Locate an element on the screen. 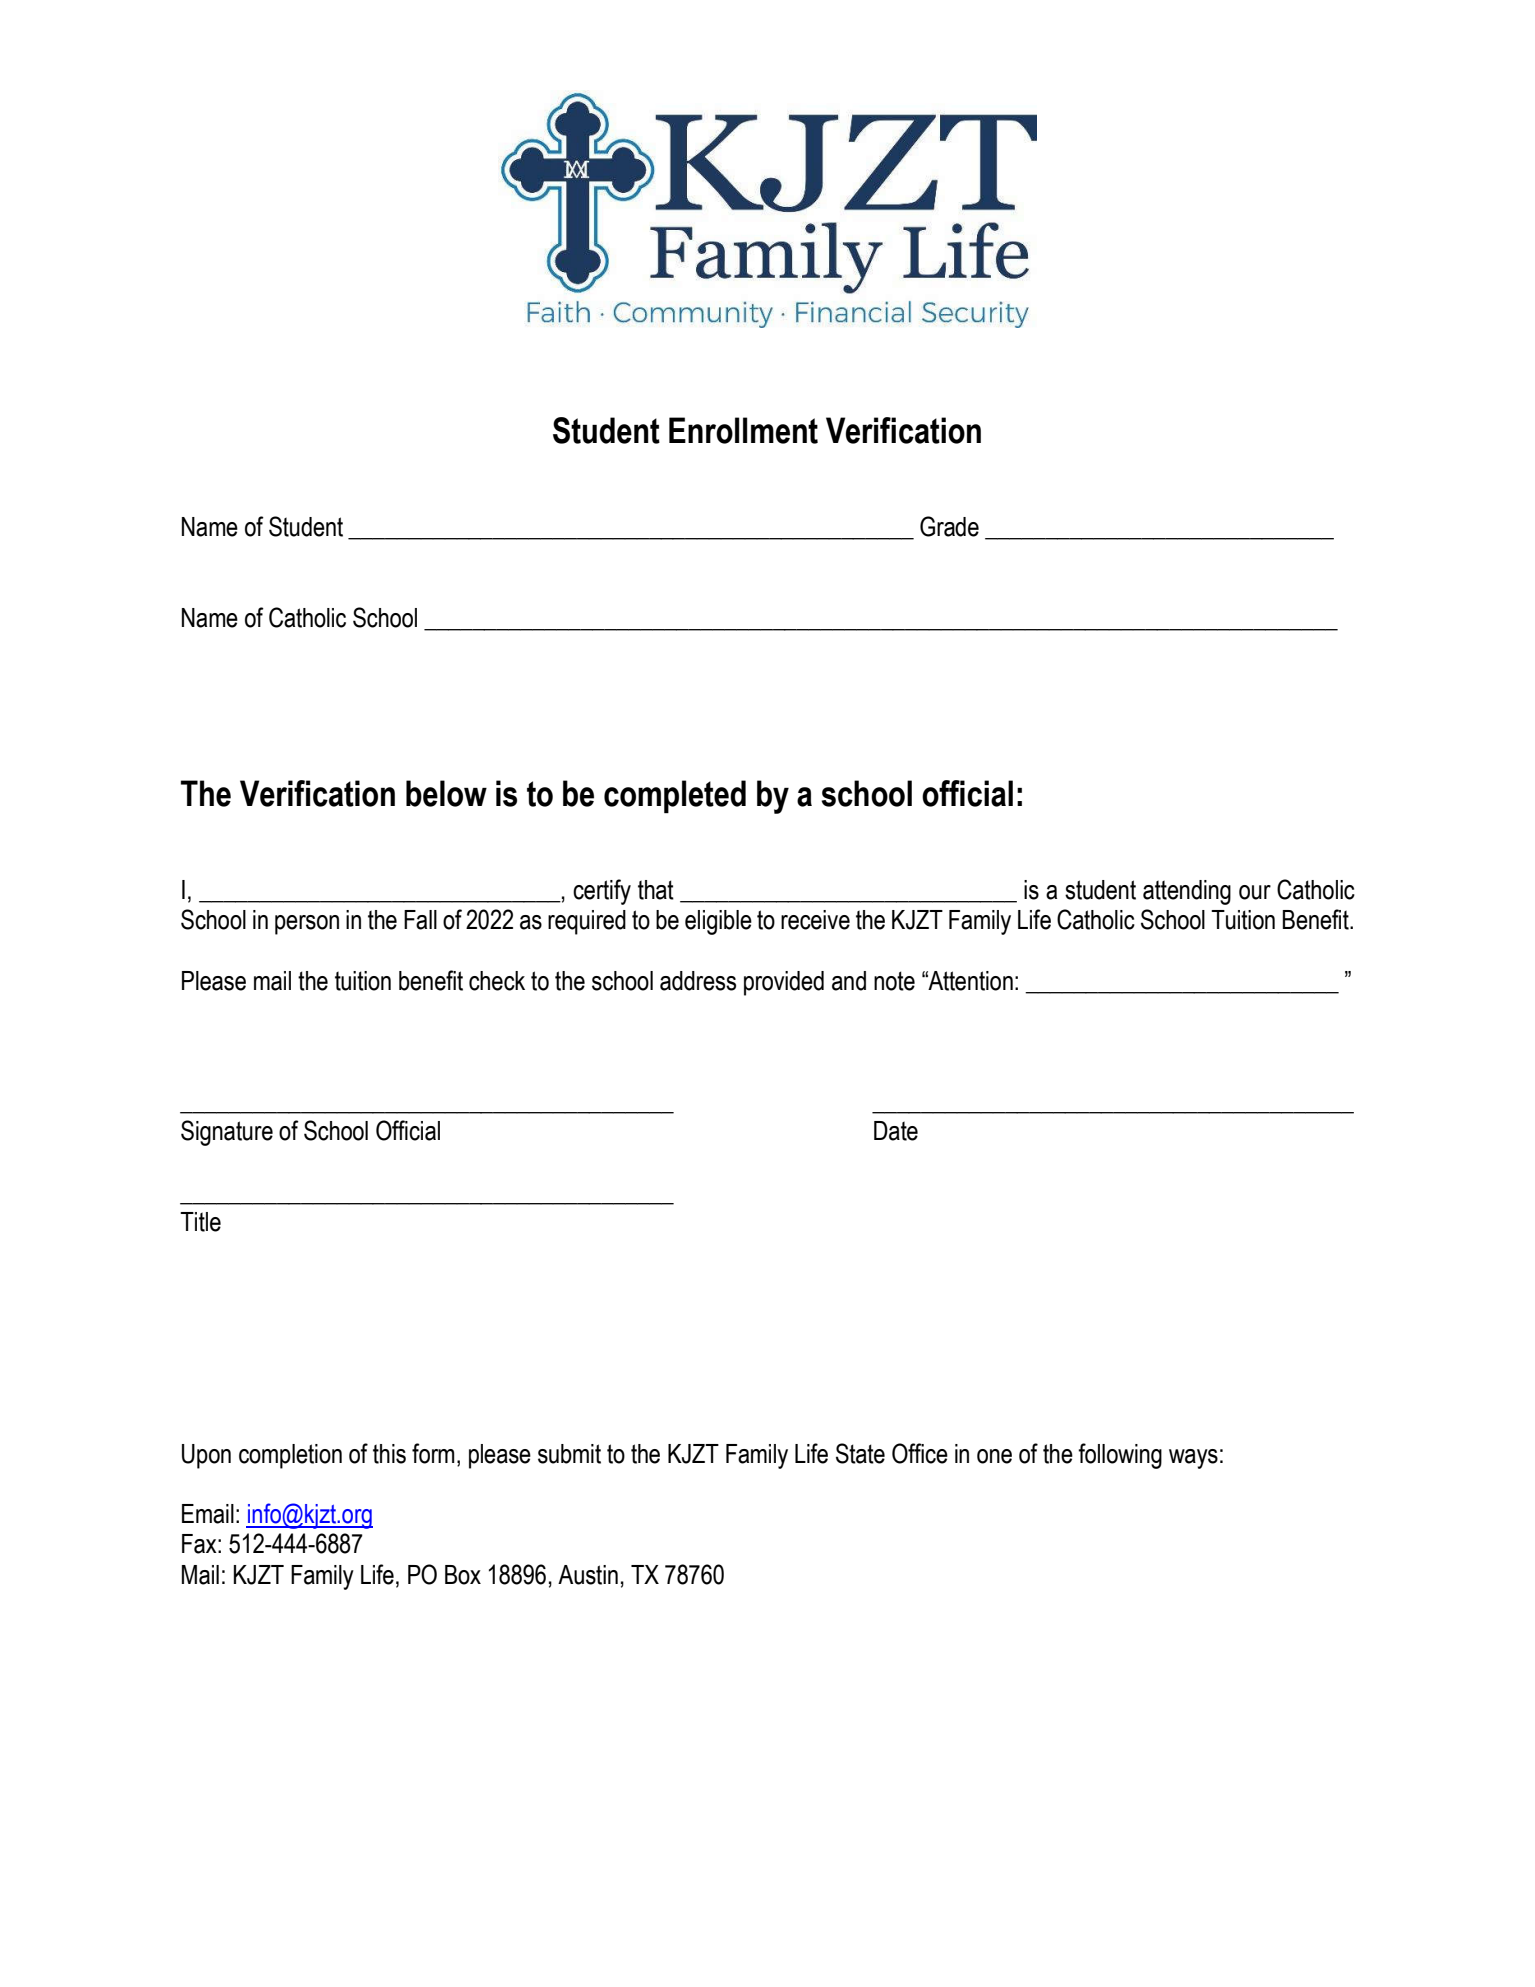 Image resolution: width=1535 pixels, height=1987 pixels. Enrollment is located at coordinates (743, 430).
